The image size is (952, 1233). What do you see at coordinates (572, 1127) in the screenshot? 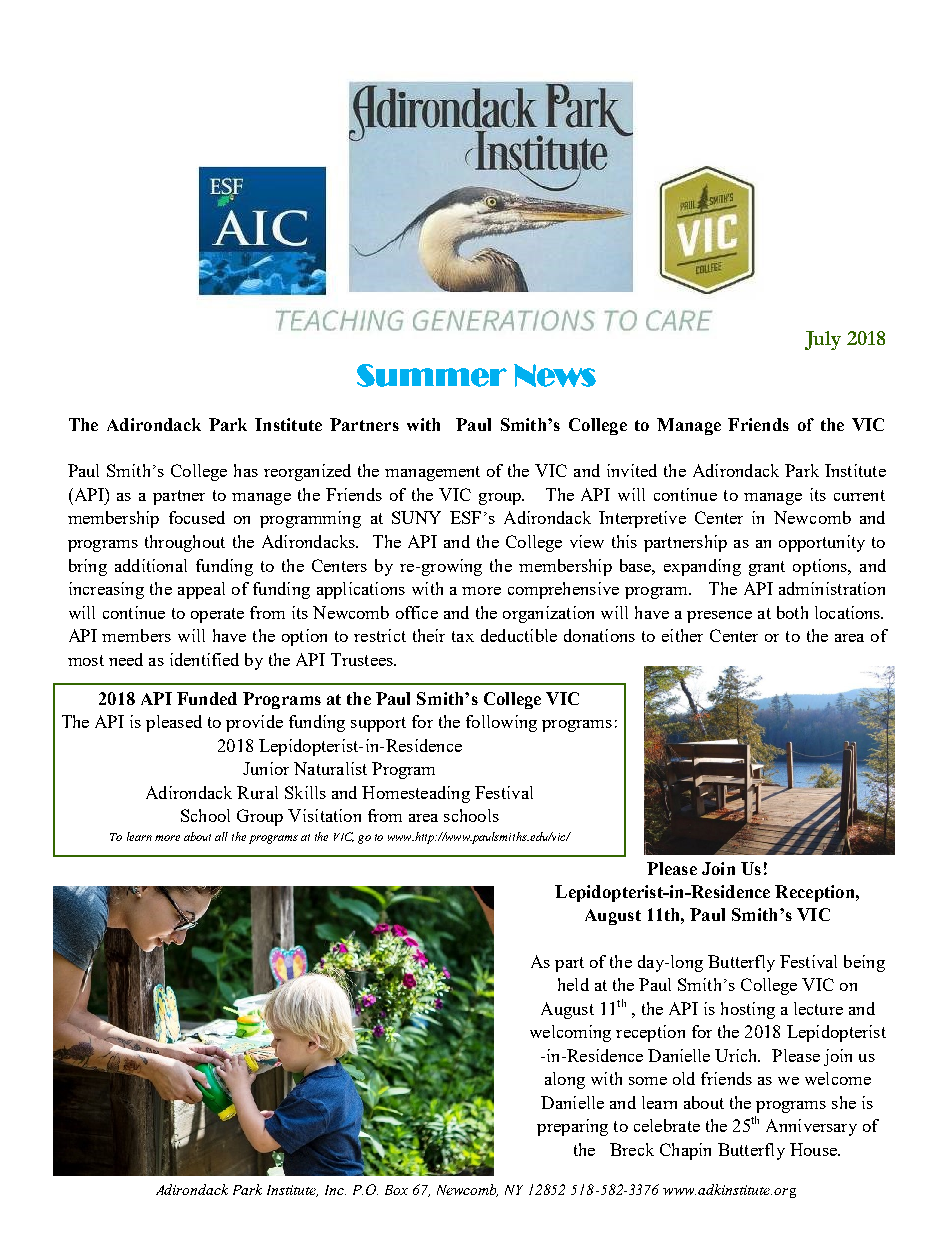
I see `preparing` at bounding box center [572, 1127].
